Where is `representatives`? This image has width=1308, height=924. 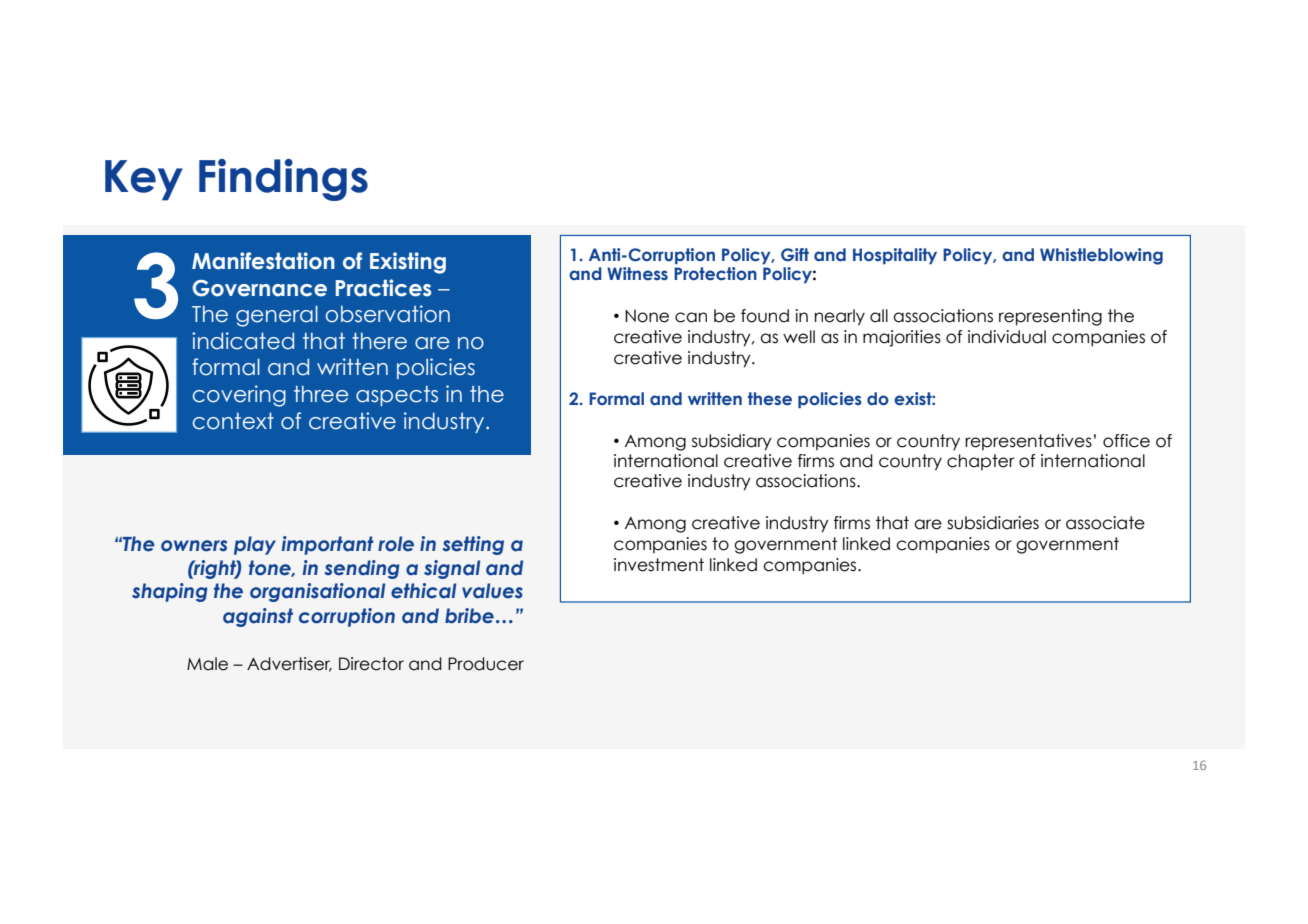
representatives is located at coordinates (1028, 442).
